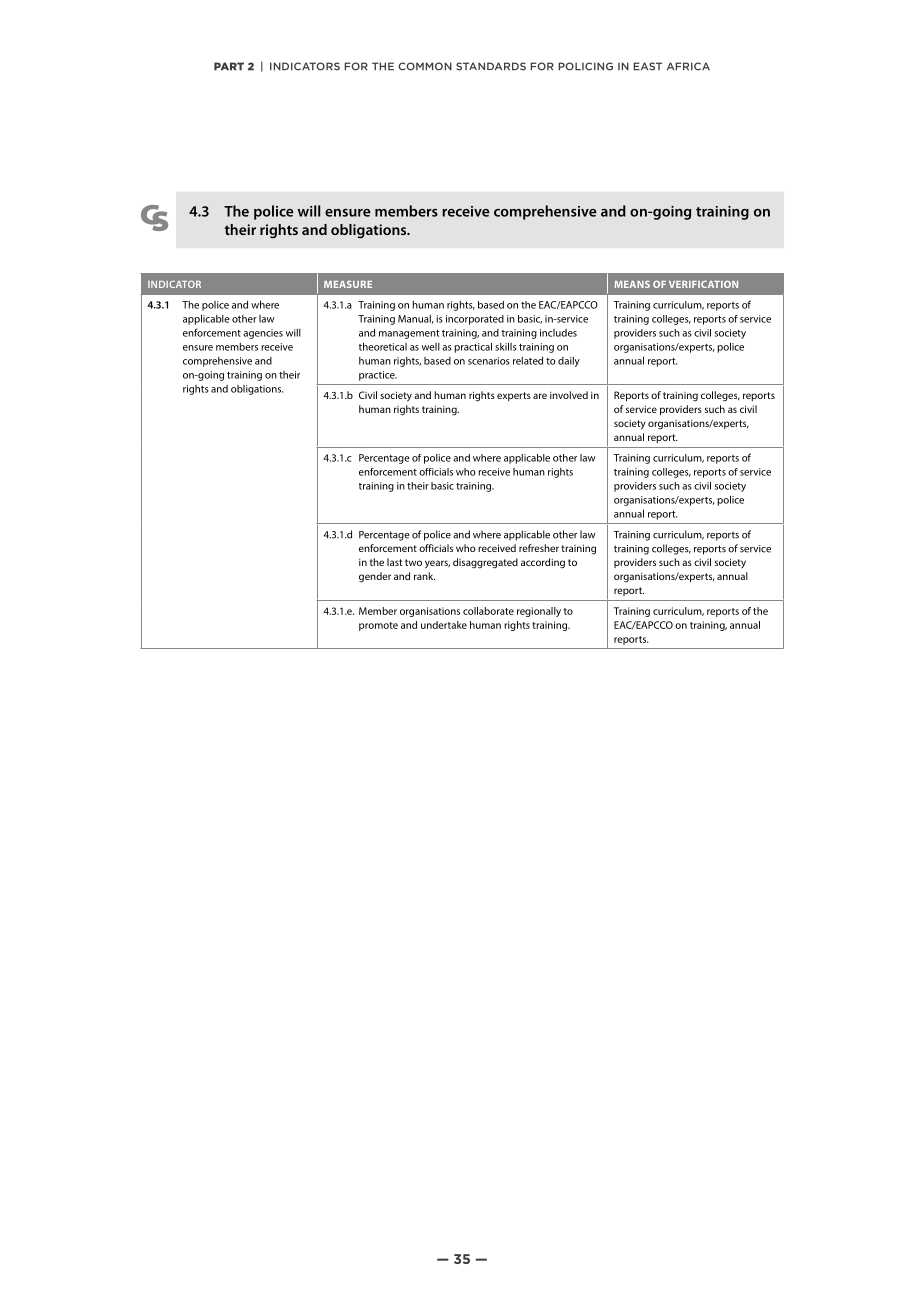 The width and height of the document is (924, 1308). What do you see at coordinates (488, 611) in the document?
I see `collaborate` at bounding box center [488, 611].
